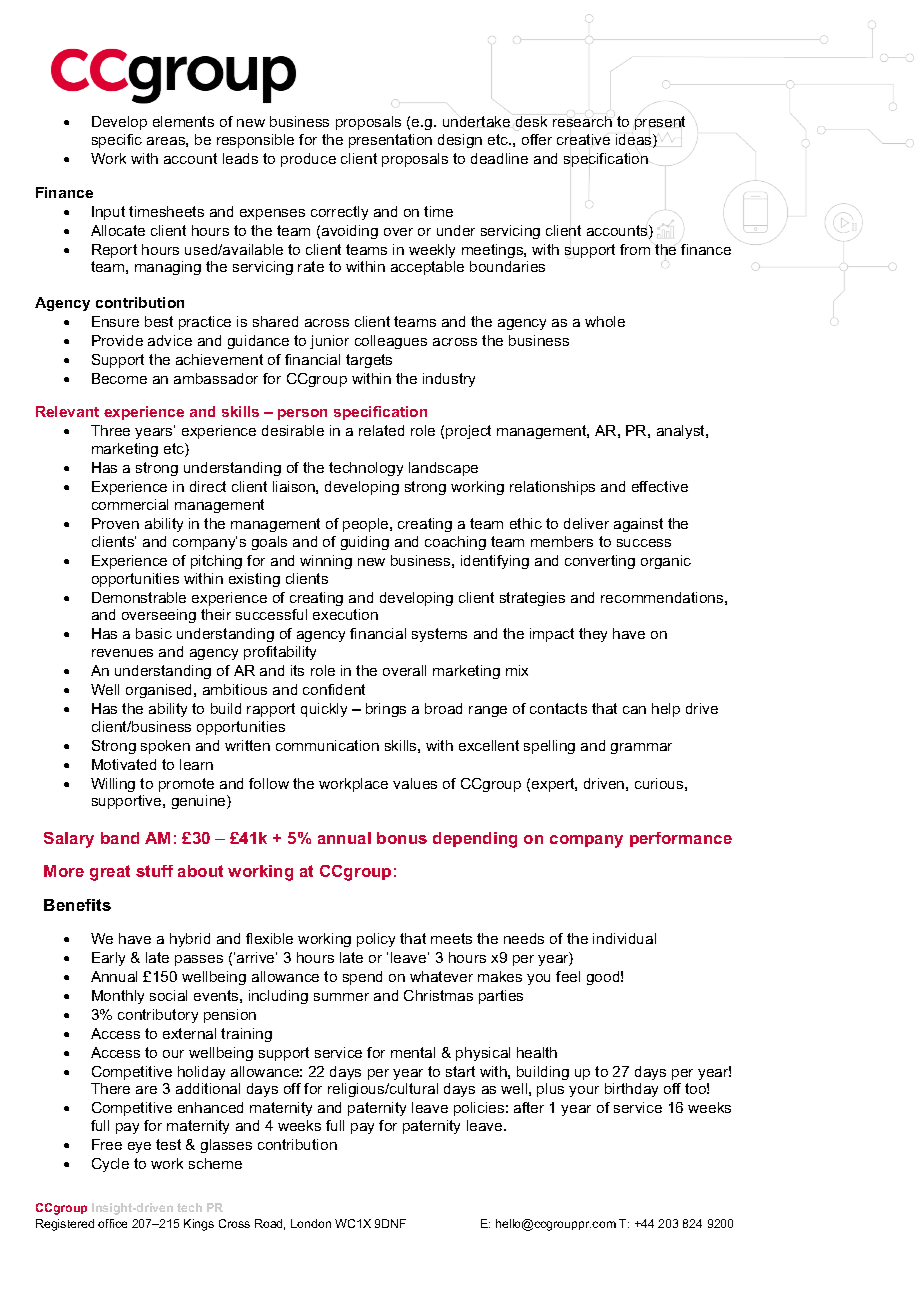 Image resolution: width=924 pixels, height=1308 pixels. I want to click on produce, so click(308, 160).
